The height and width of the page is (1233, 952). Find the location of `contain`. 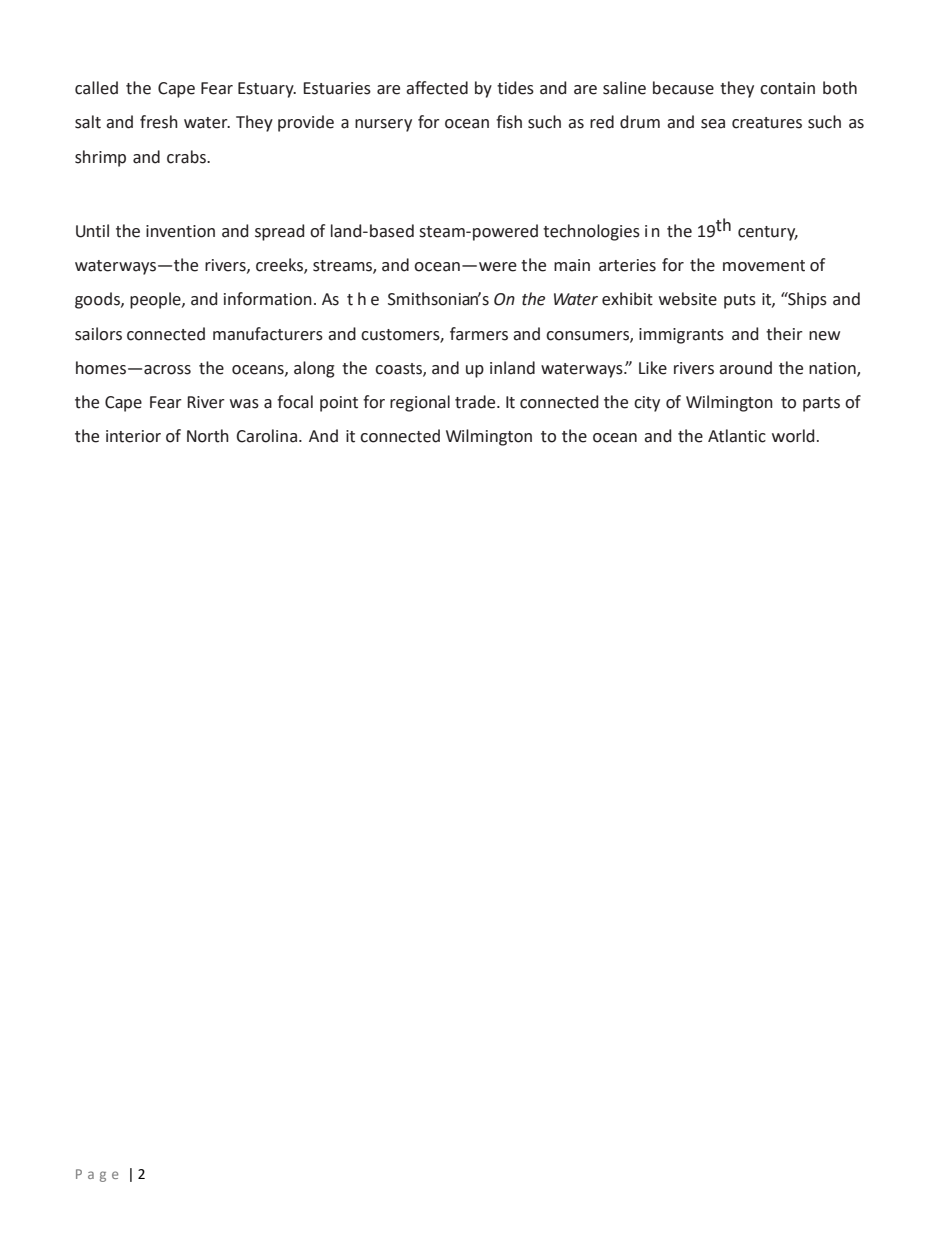

contain is located at coordinates (787, 88).
